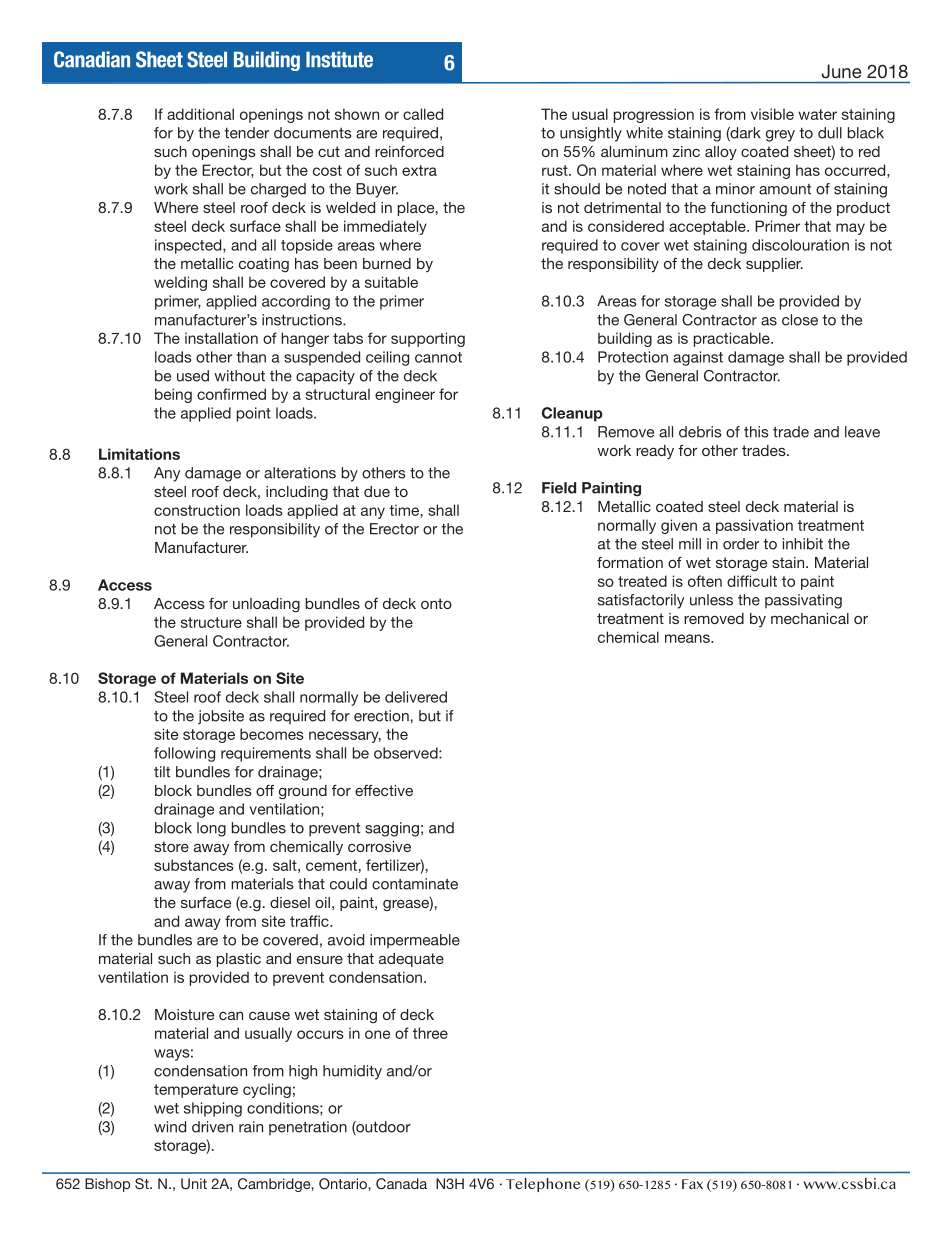  What do you see at coordinates (692, 1184) in the screenshot?
I see `Fax` at bounding box center [692, 1184].
